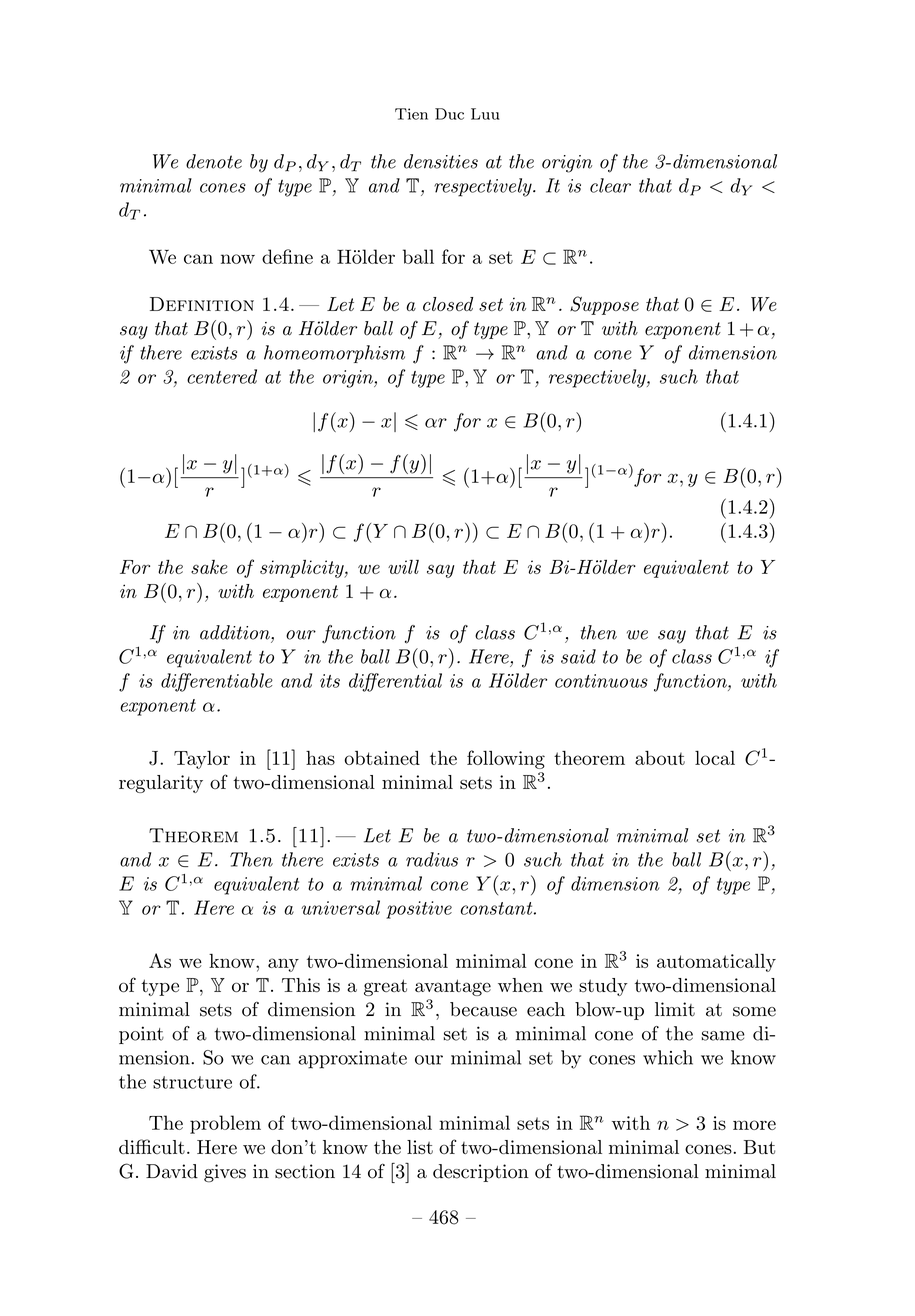 The image size is (915, 1316). Describe the element at coordinates (222, 376) in the page. I see `centered` at that location.
